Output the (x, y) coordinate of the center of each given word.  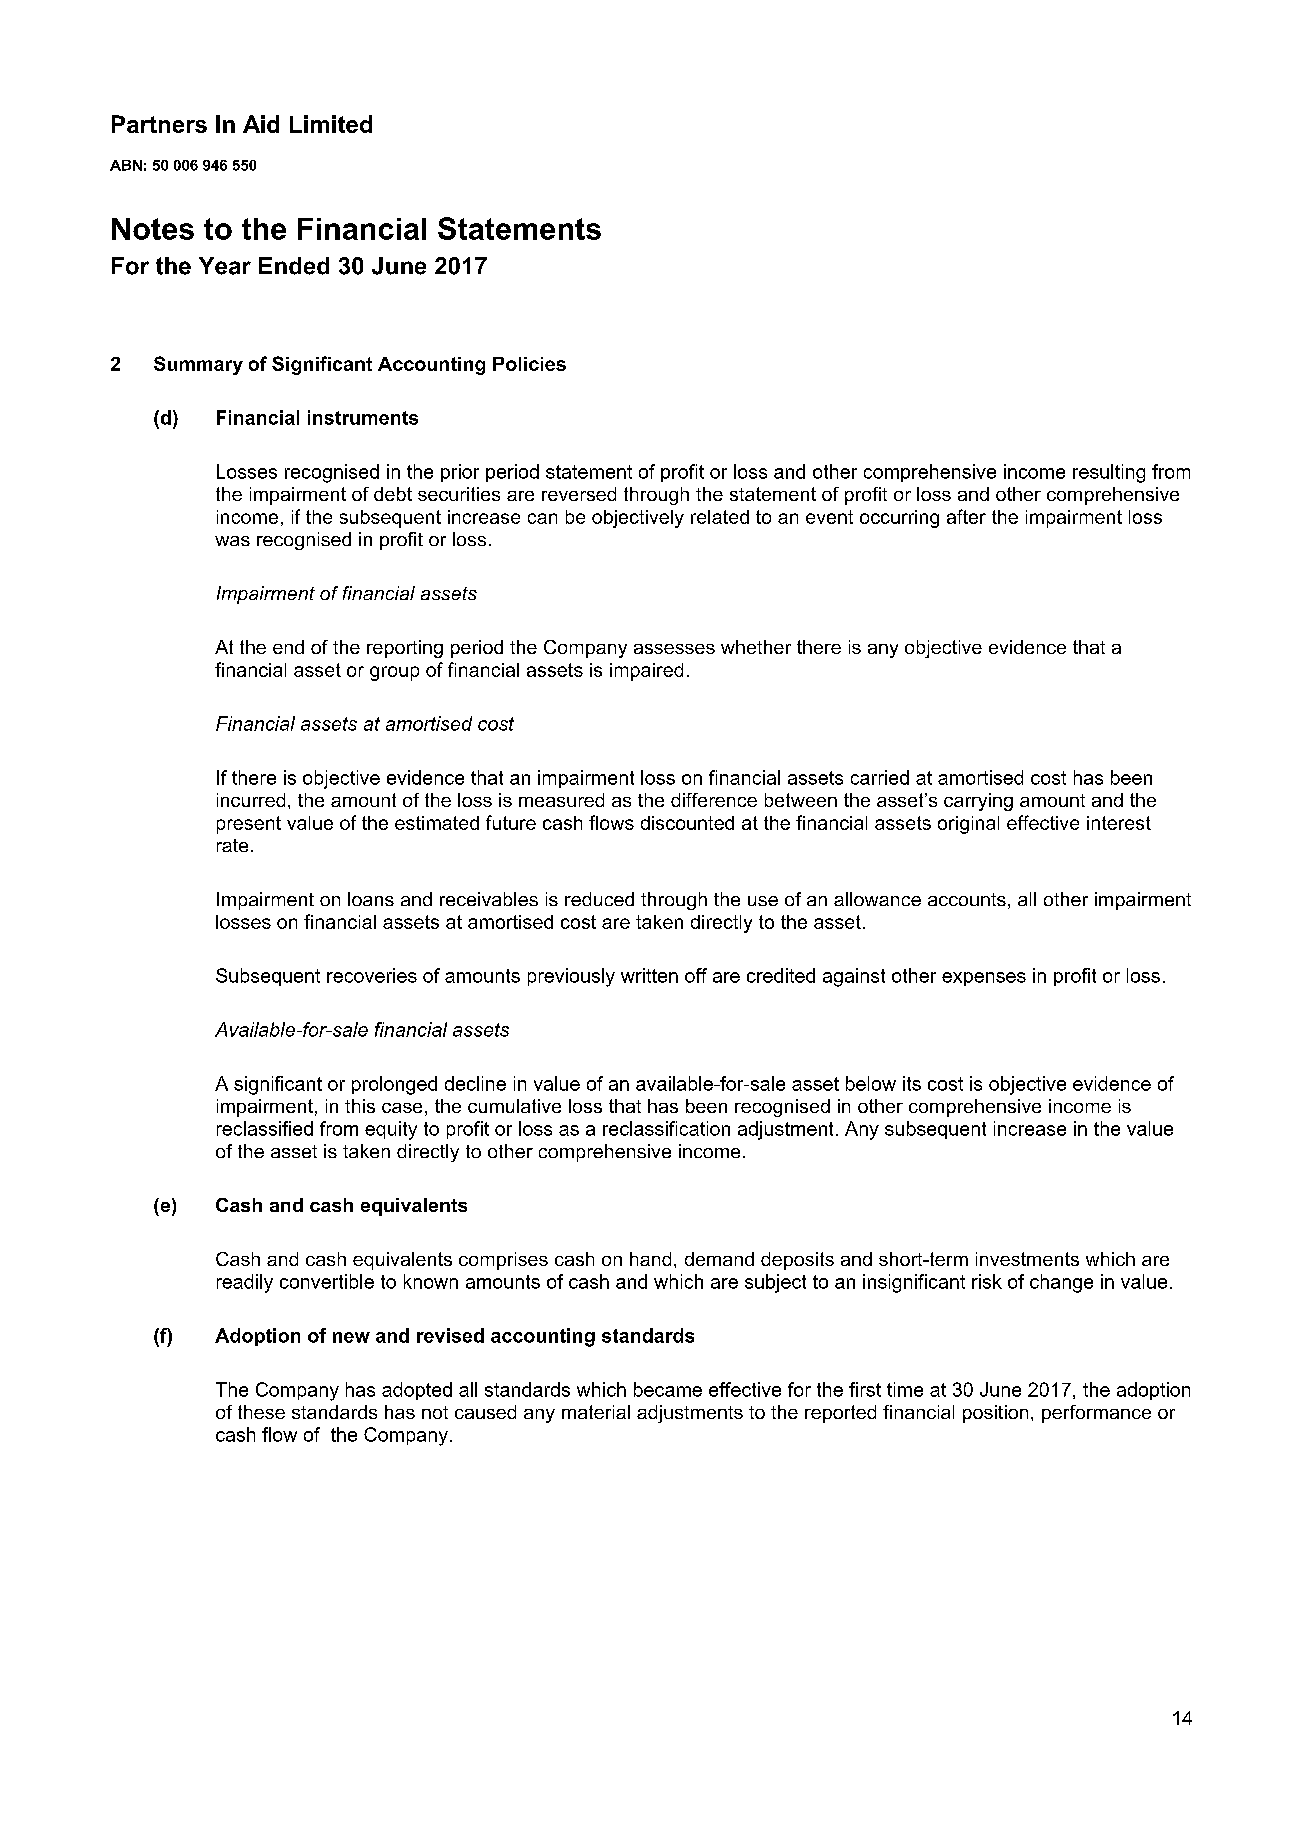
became (668, 1389)
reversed (579, 494)
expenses (984, 979)
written (649, 975)
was (232, 541)
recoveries (372, 975)
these (261, 1412)
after (966, 516)
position (995, 1414)
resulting (1109, 473)
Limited (331, 124)
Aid (261, 124)
